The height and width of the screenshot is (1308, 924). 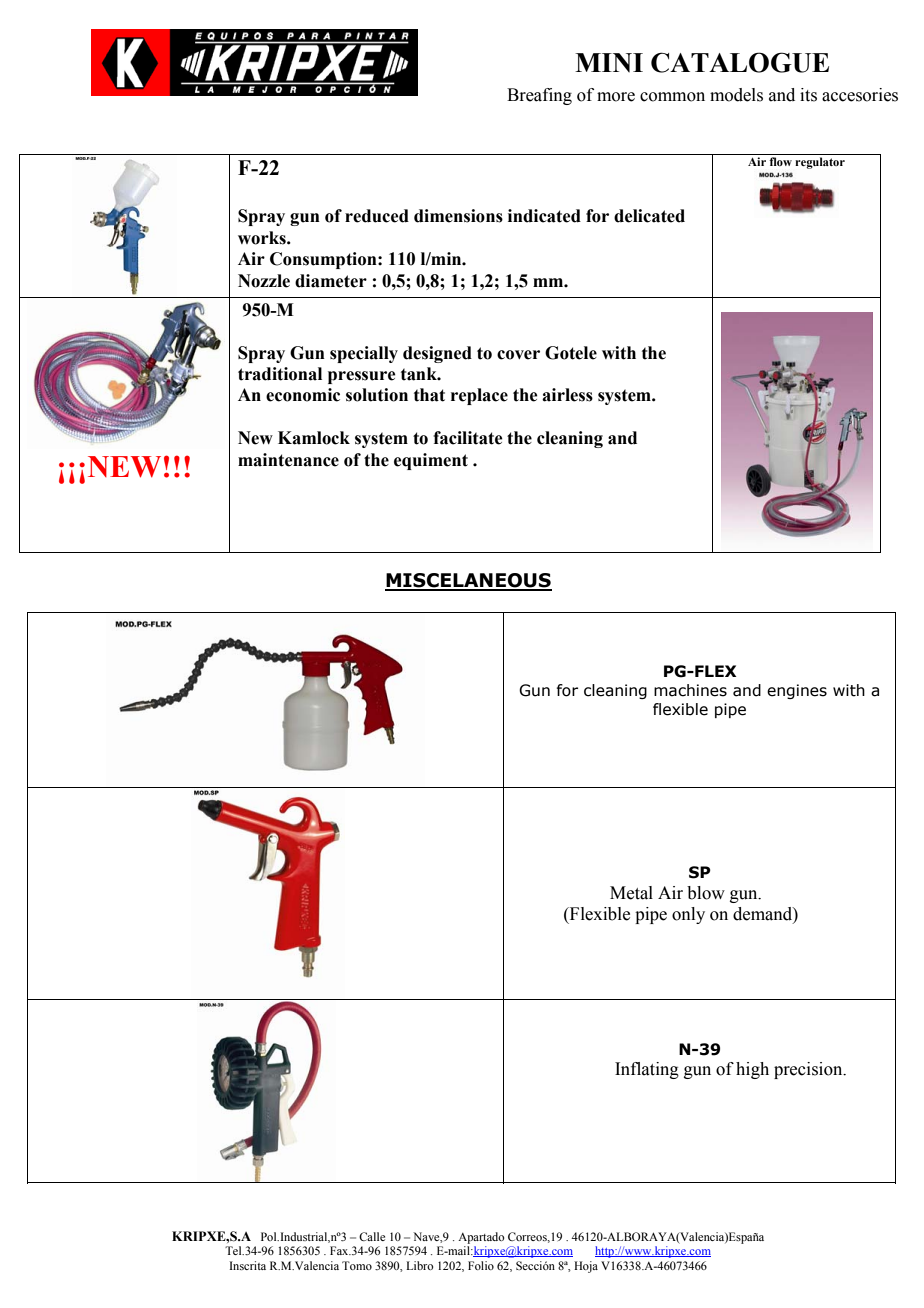 I want to click on engines, so click(x=797, y=691).
